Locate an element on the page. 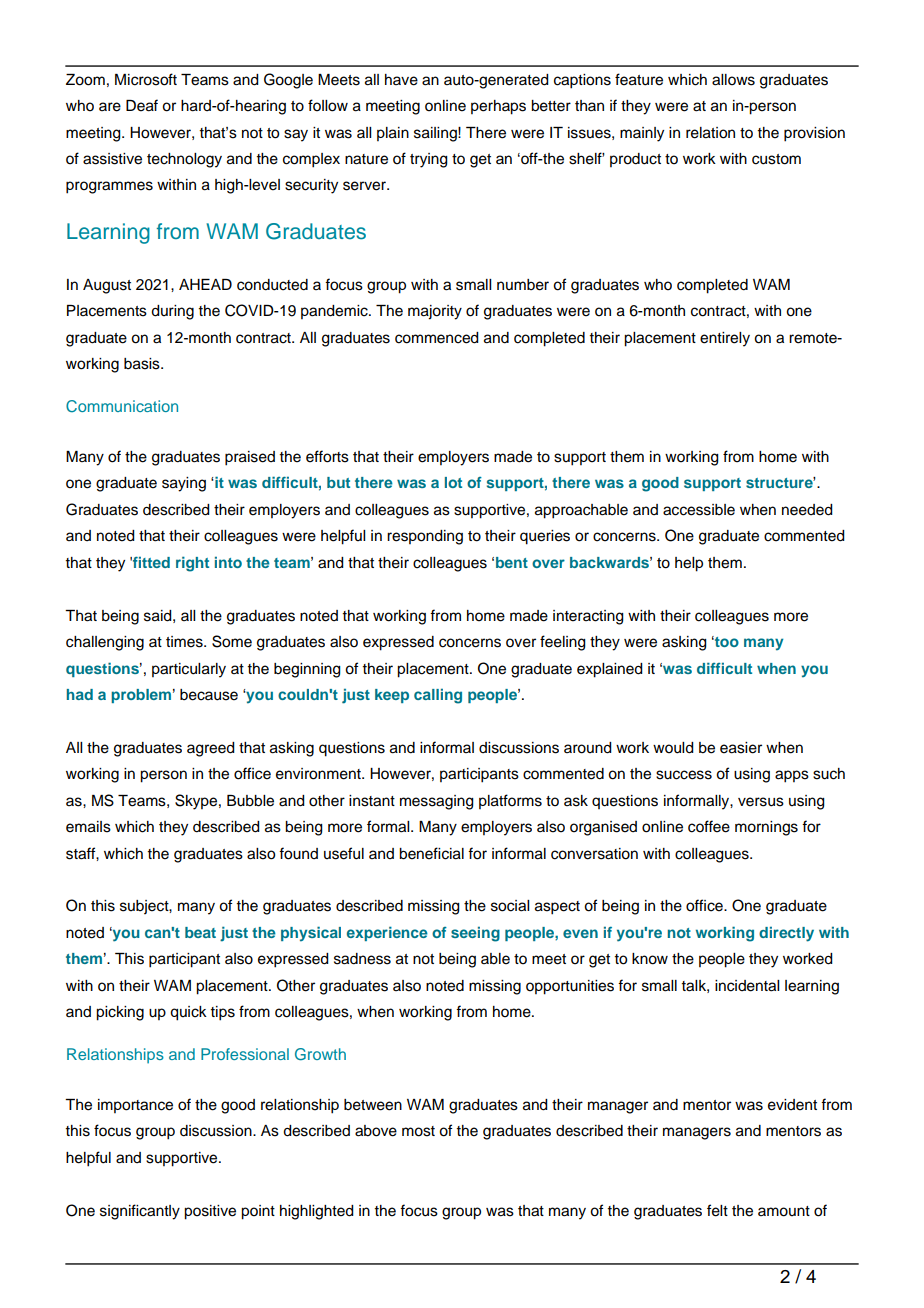  right is located at coordinates (192, 564).
